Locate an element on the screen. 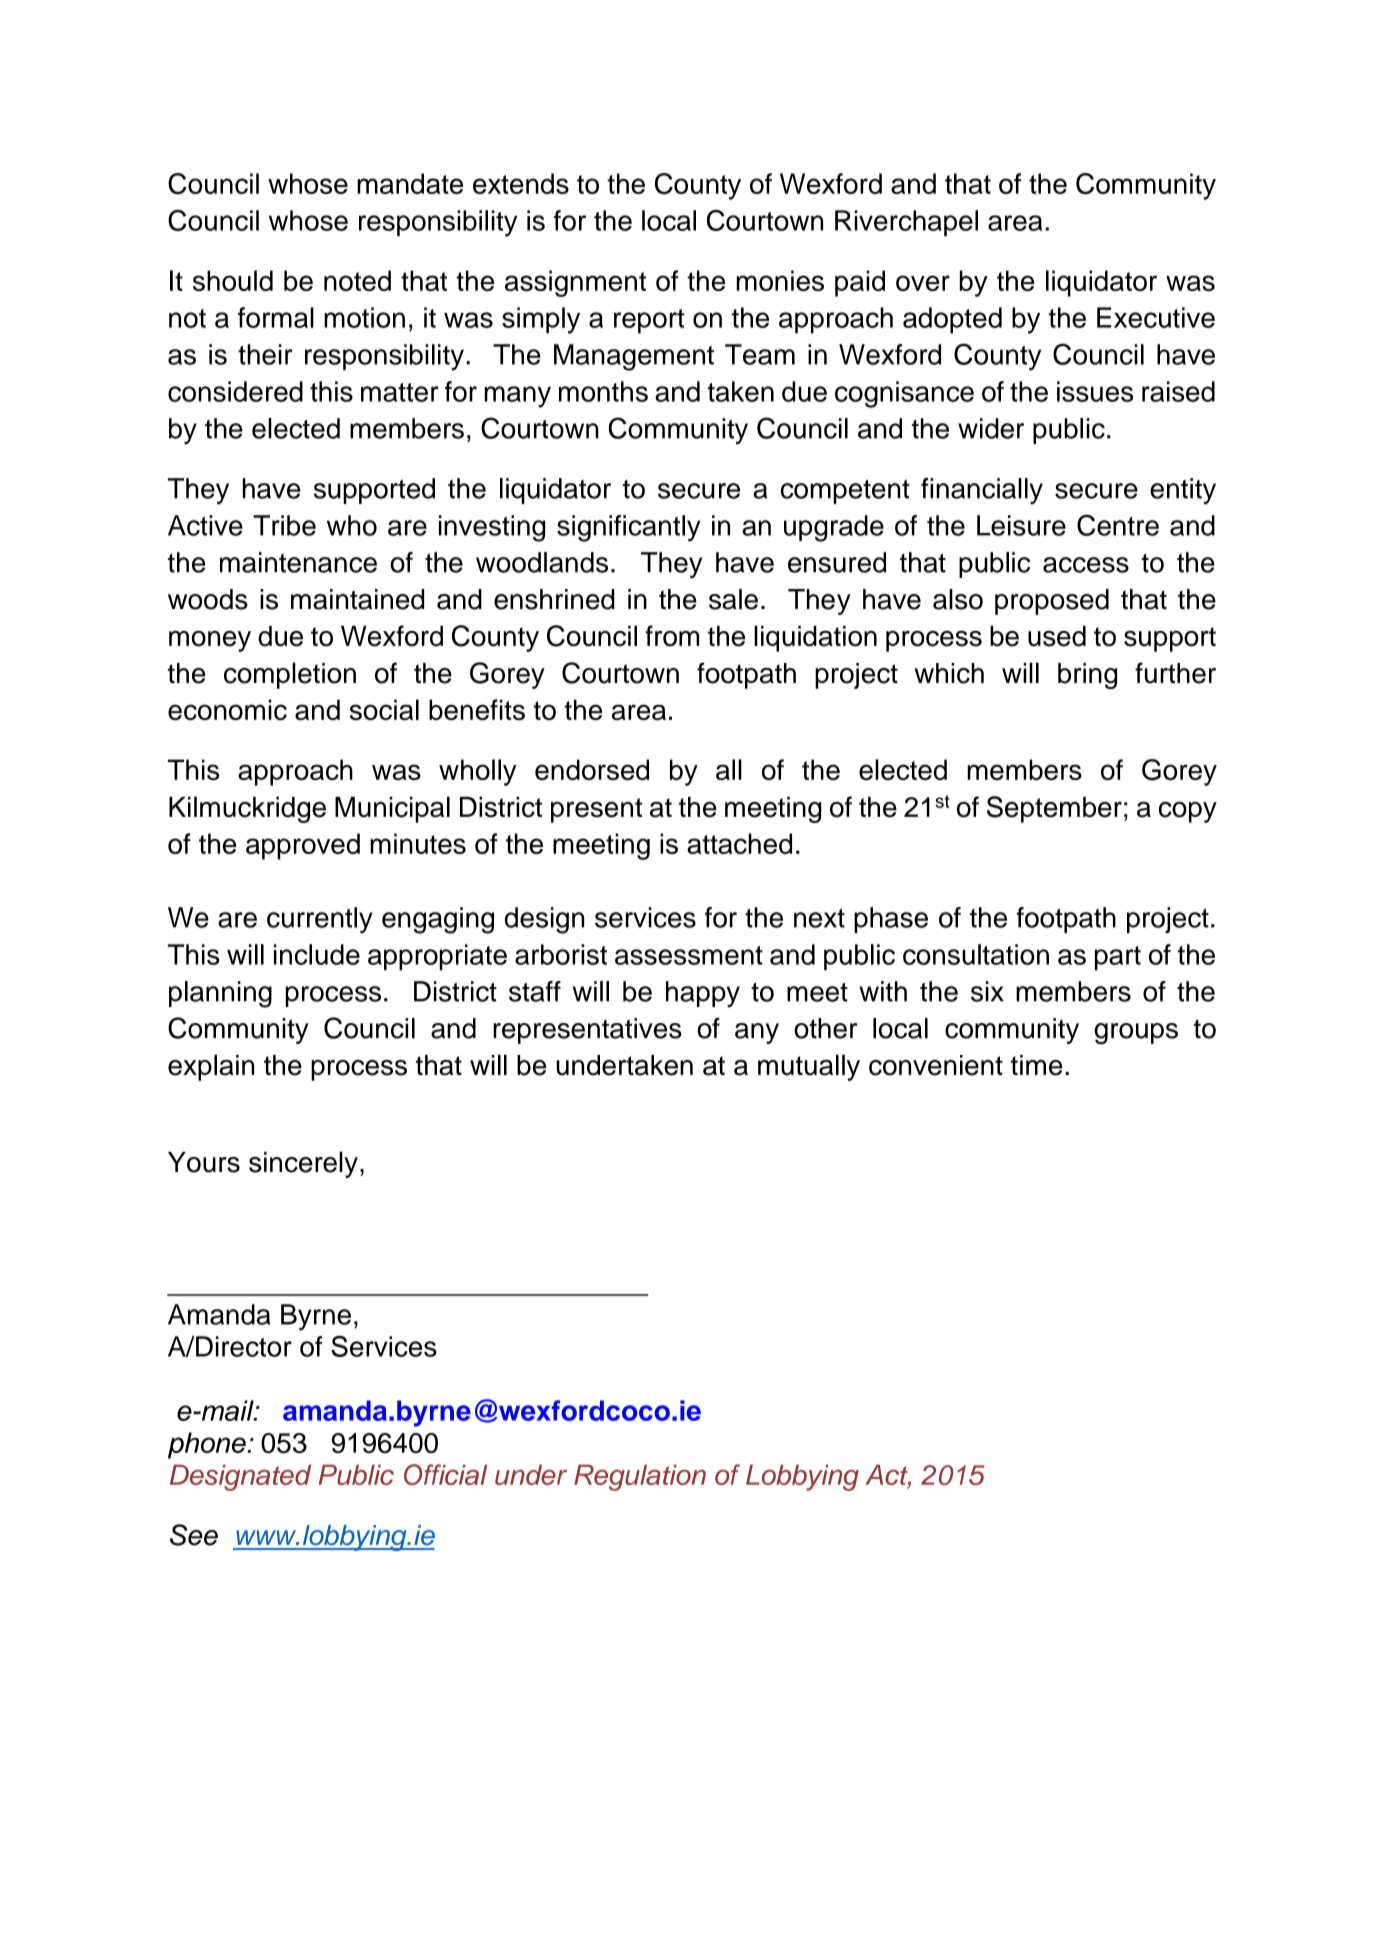 This screenshot has width=1384, height=1957. Executive is located at coordinates (1156, 317).
